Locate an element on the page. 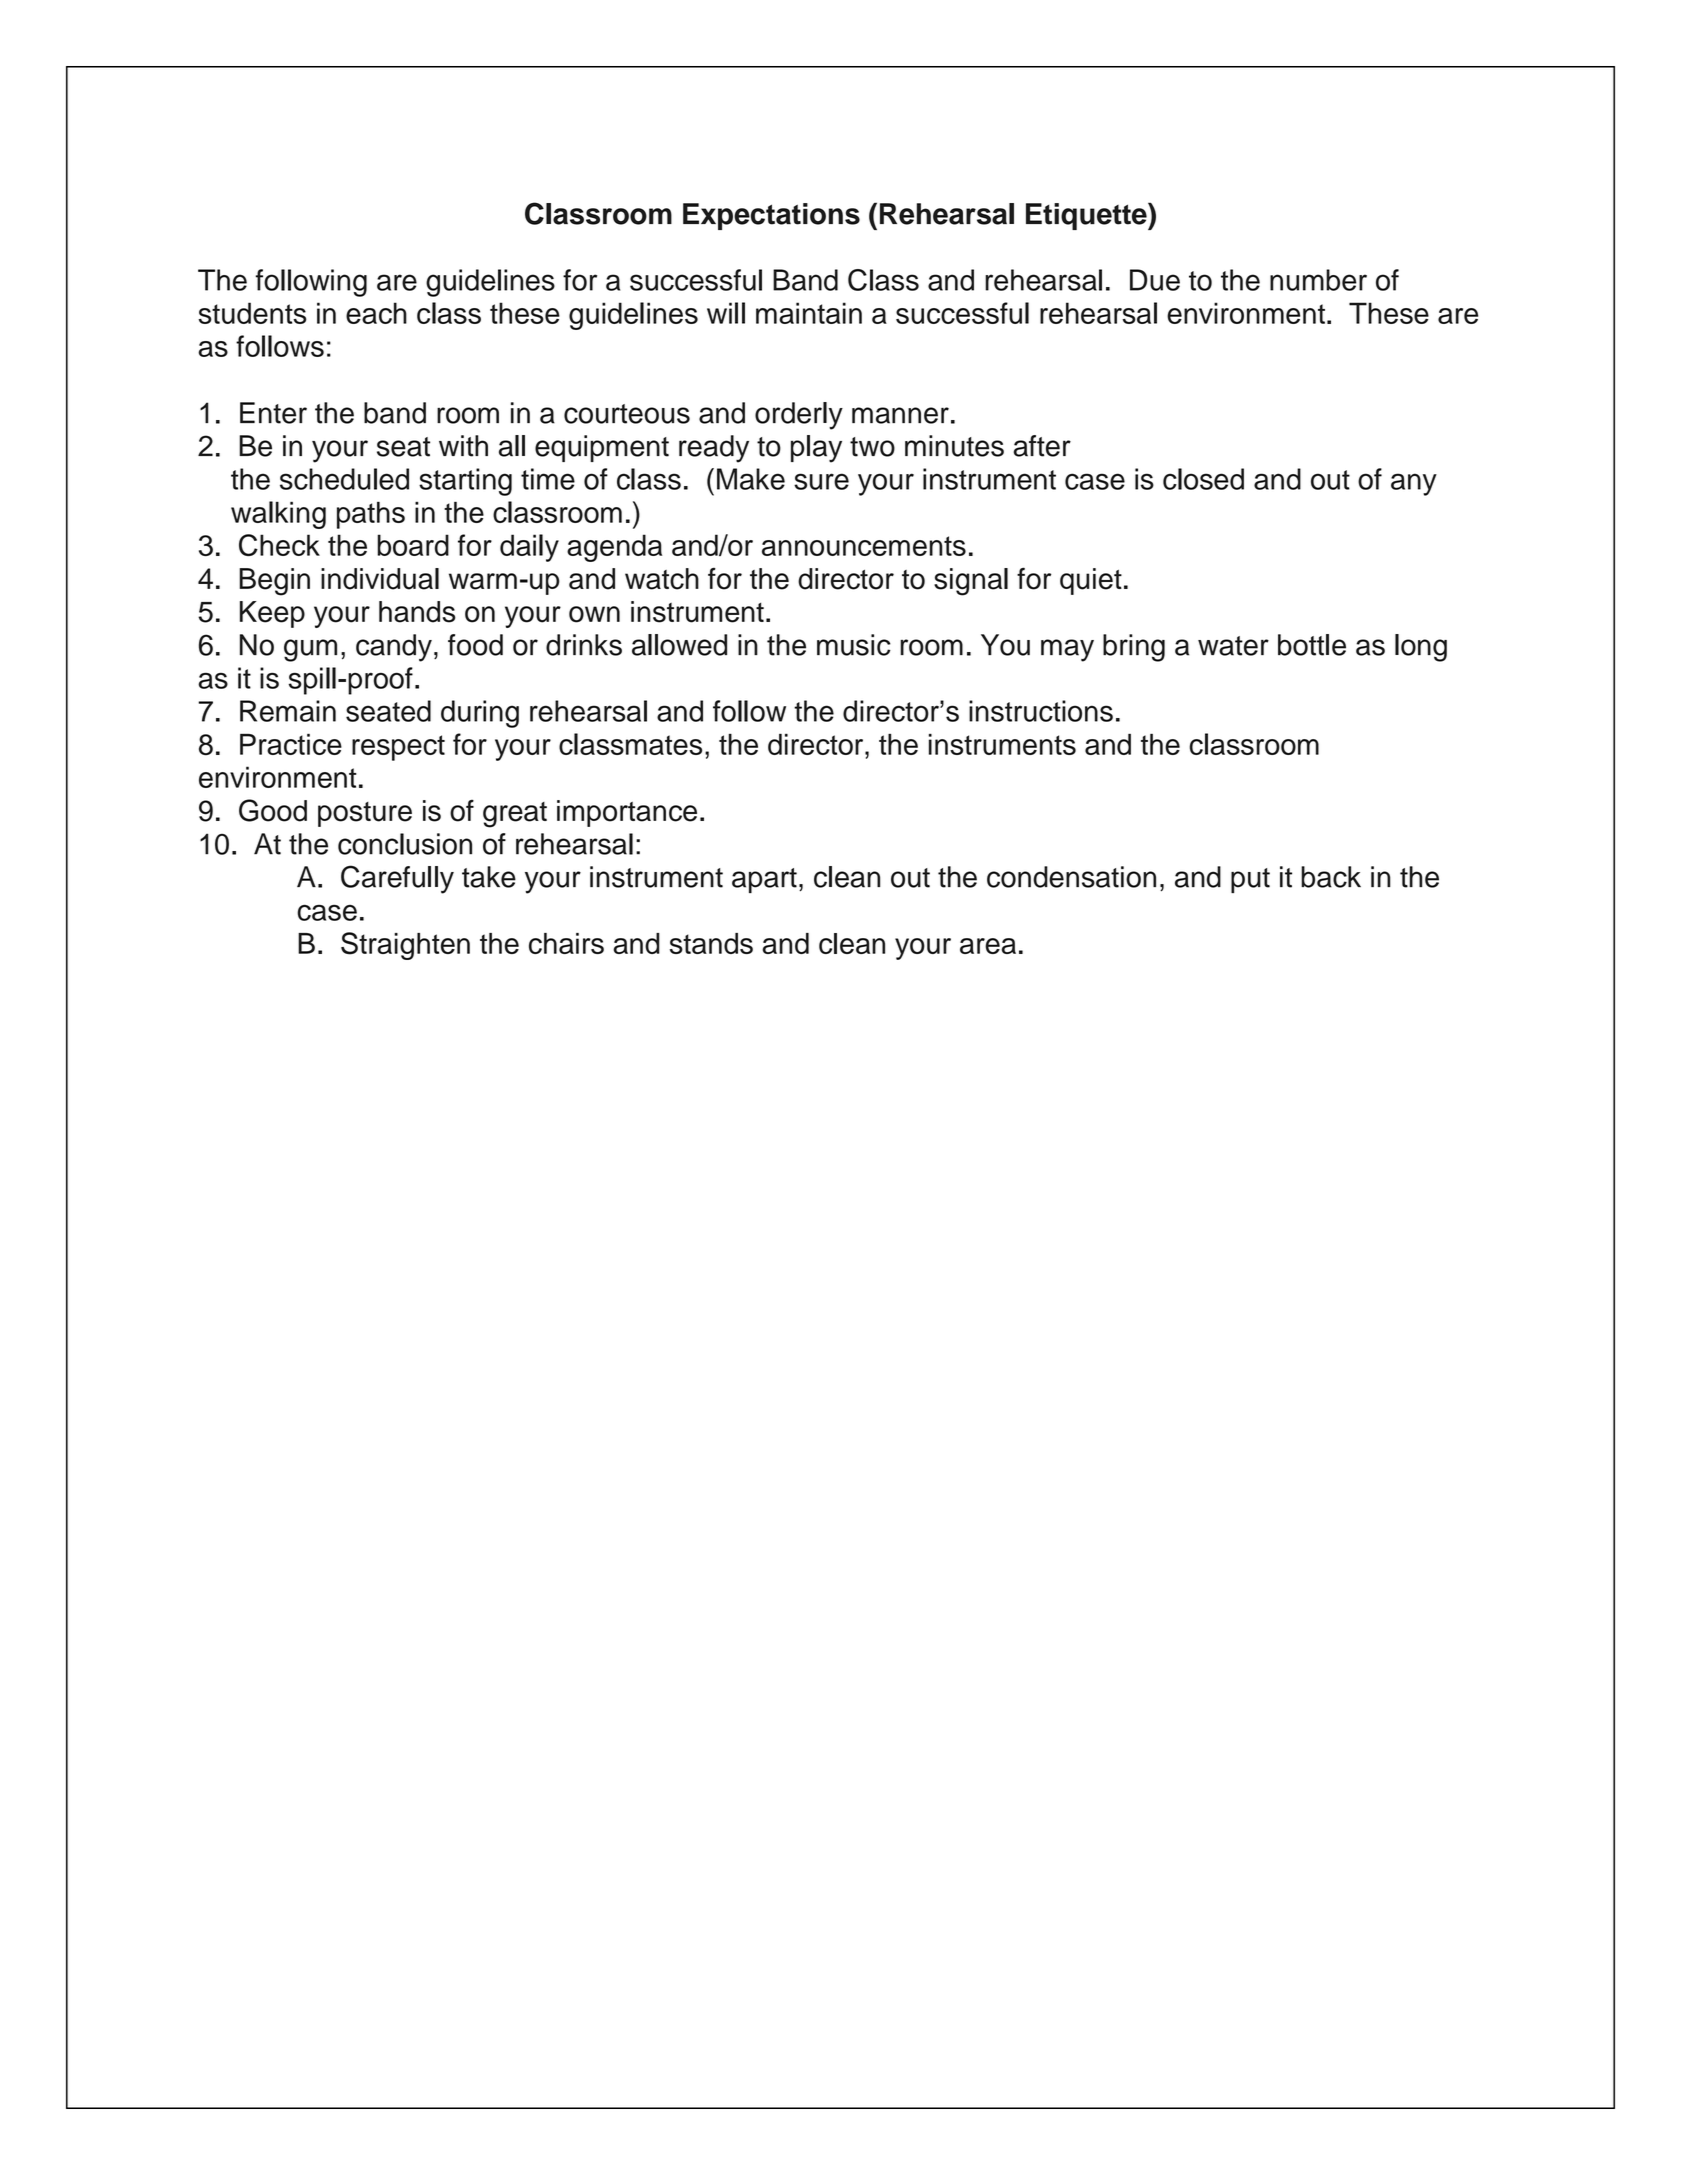  water is located at coordinates (1233, 646).
